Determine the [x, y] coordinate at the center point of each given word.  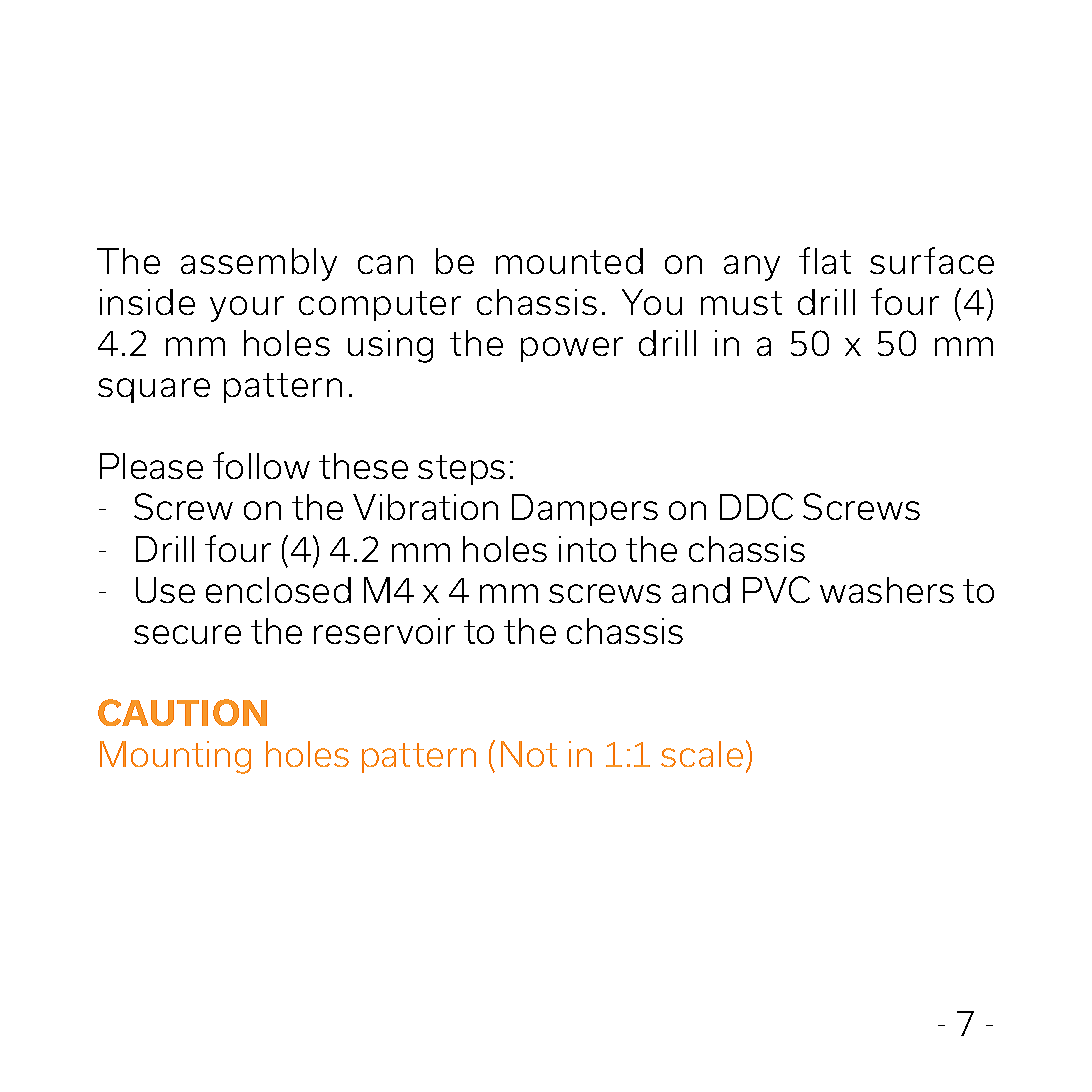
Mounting [175, 757]
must [741, 303]
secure [187, 634]
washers [887, 590]
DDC [756, 506]
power [572, 349]
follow [261, 465]
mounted [569, 261]
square [154, 390]
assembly [259, 264]
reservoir [384, 631]
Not [529, 754]
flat [825, 260]
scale [702, 754]
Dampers [585, 510]
